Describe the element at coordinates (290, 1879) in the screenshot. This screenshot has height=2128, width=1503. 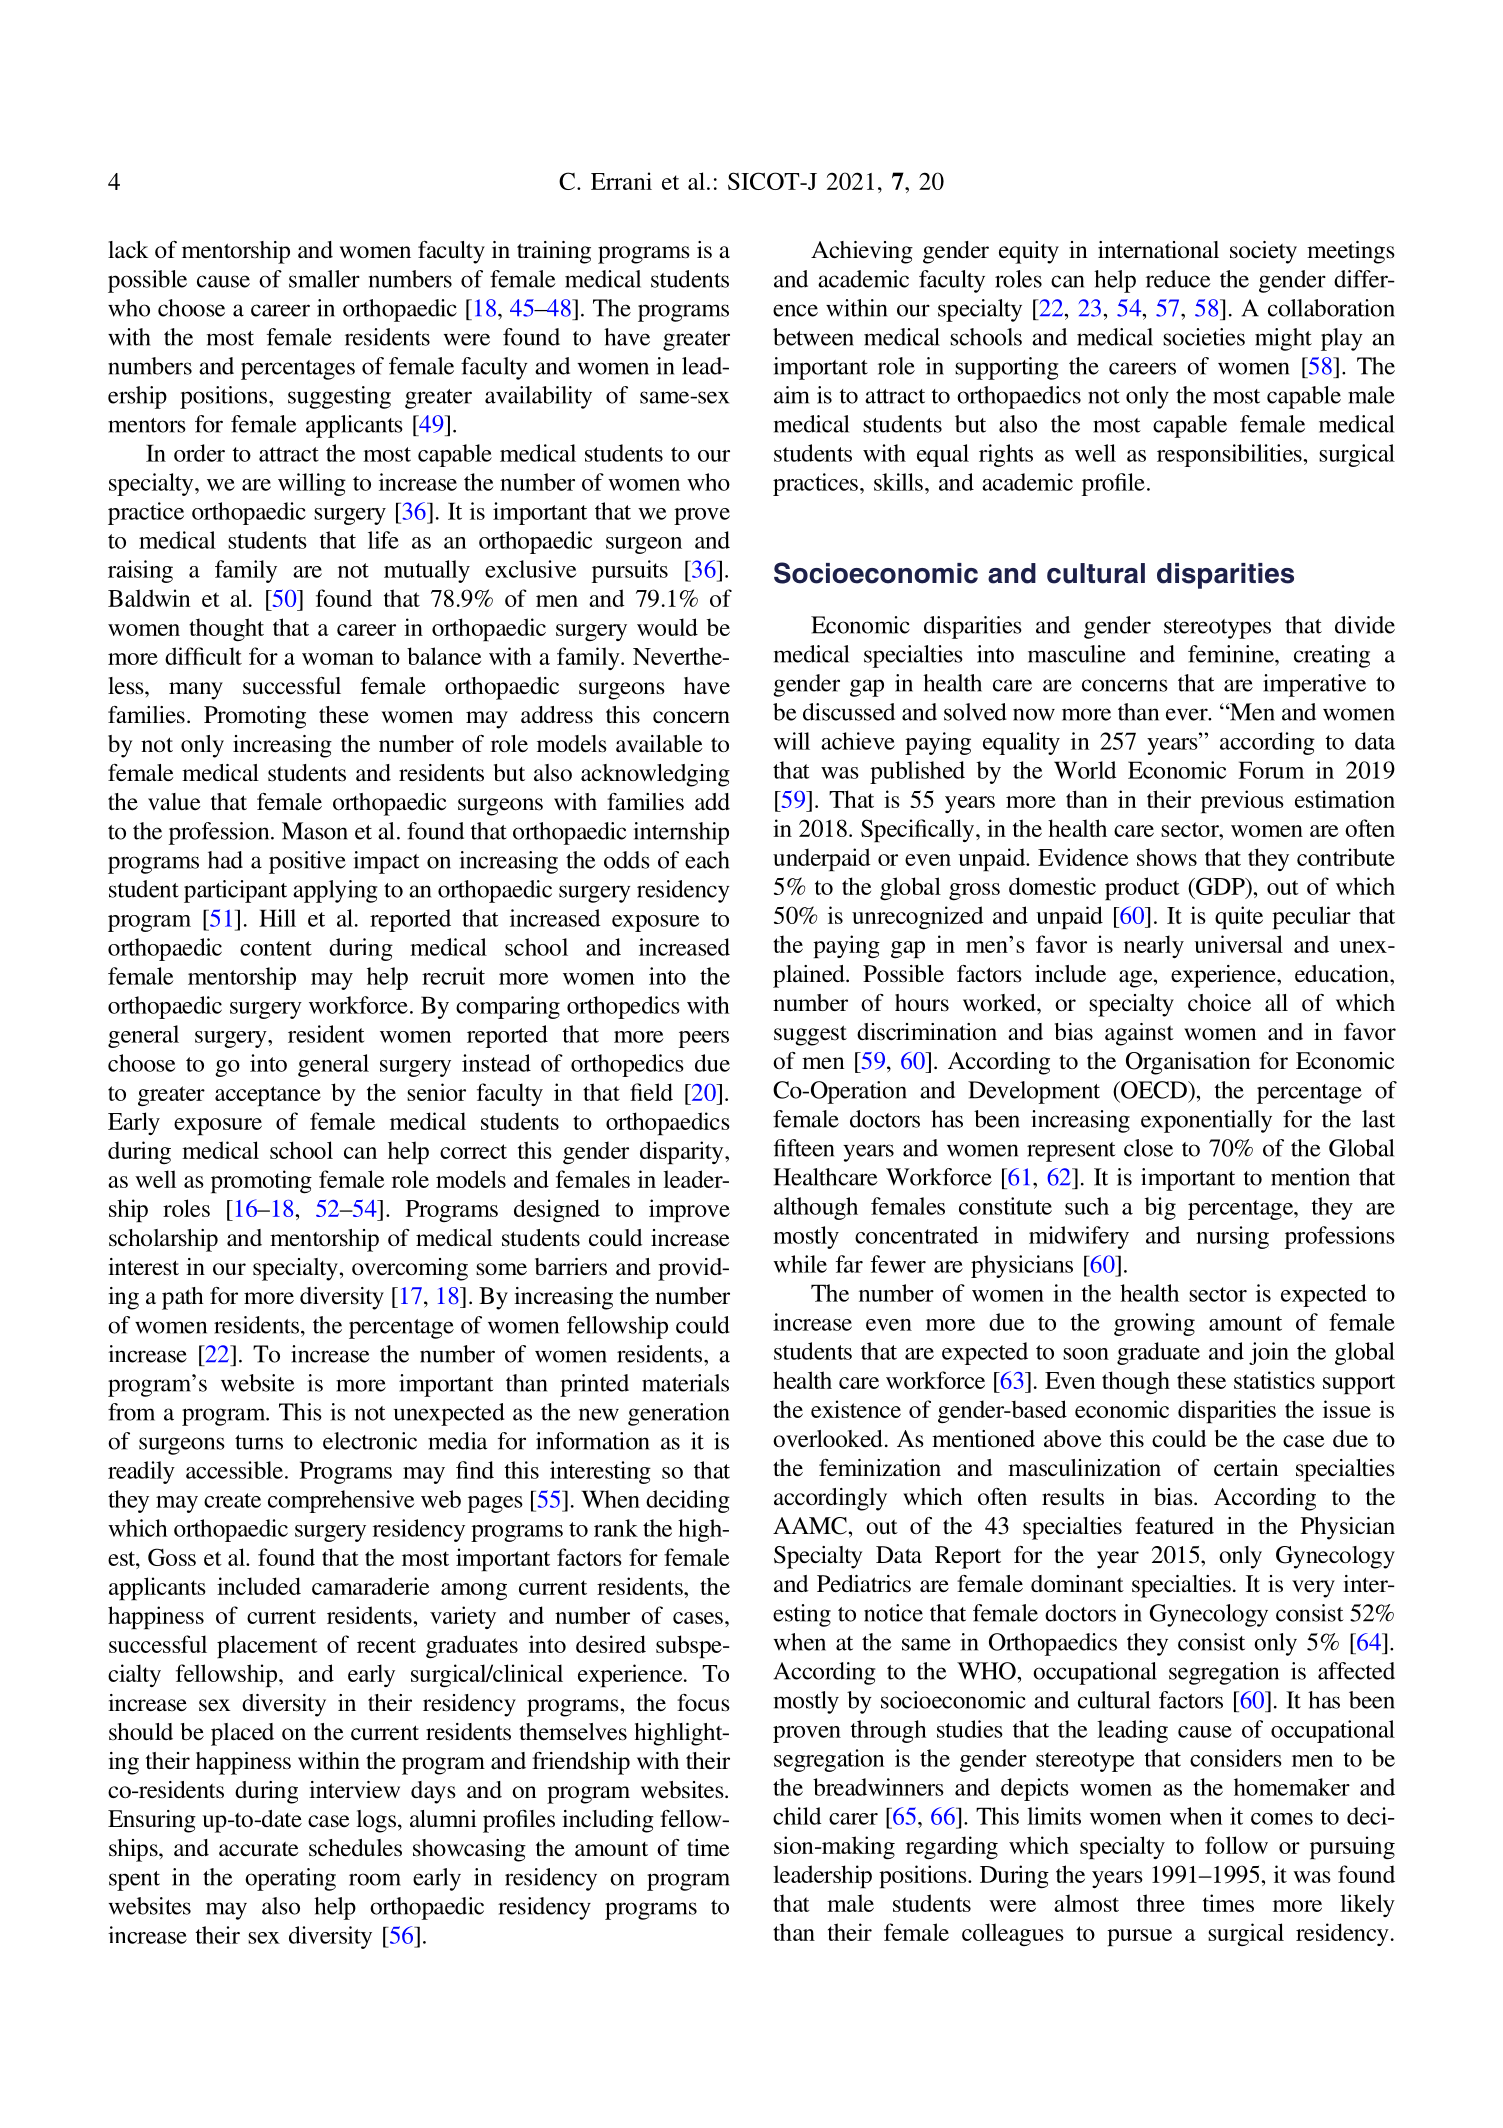
I see `operating` at that location.
